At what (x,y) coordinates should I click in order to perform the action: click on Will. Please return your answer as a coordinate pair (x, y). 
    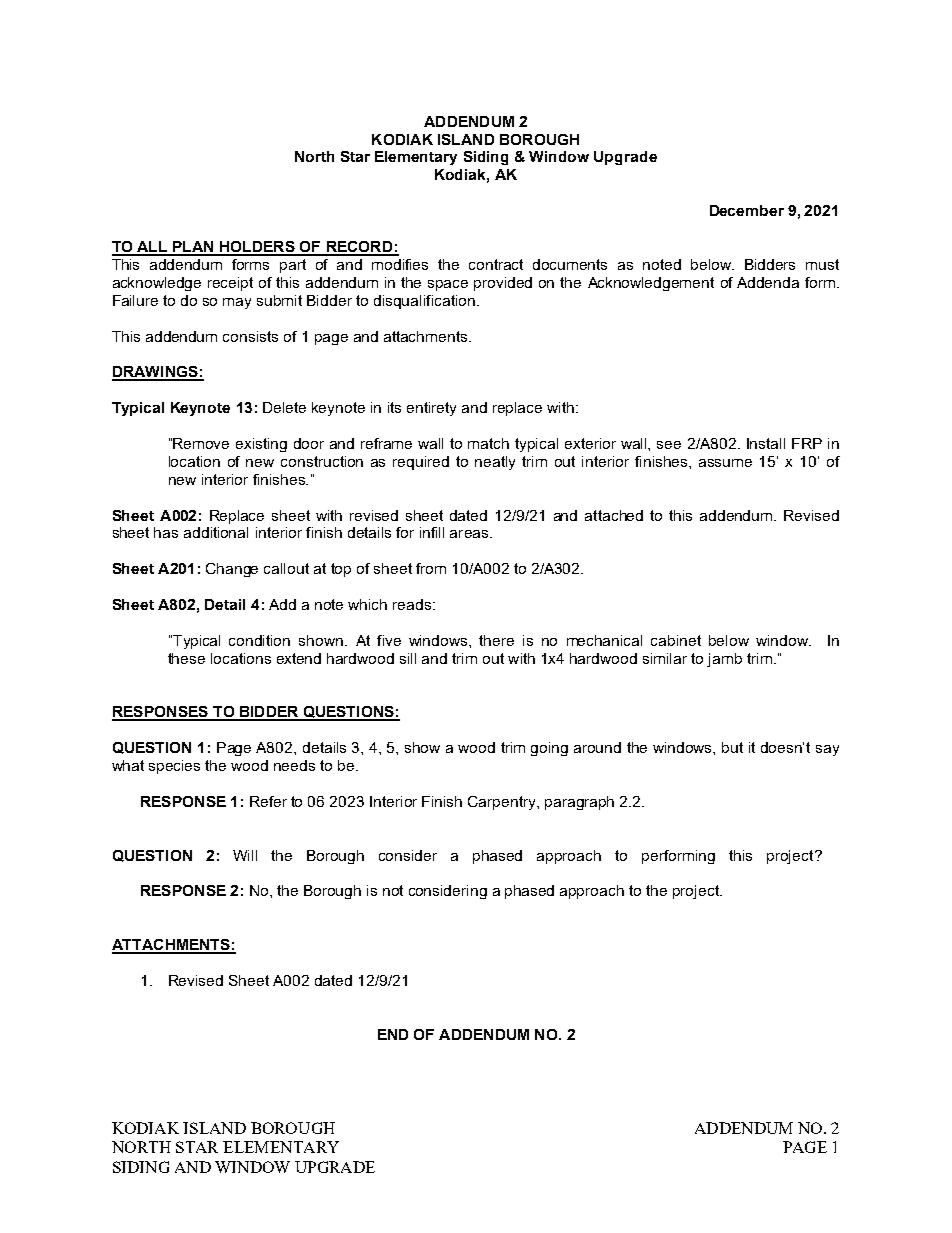
    Looking at the image, I should click on (245, 855).
